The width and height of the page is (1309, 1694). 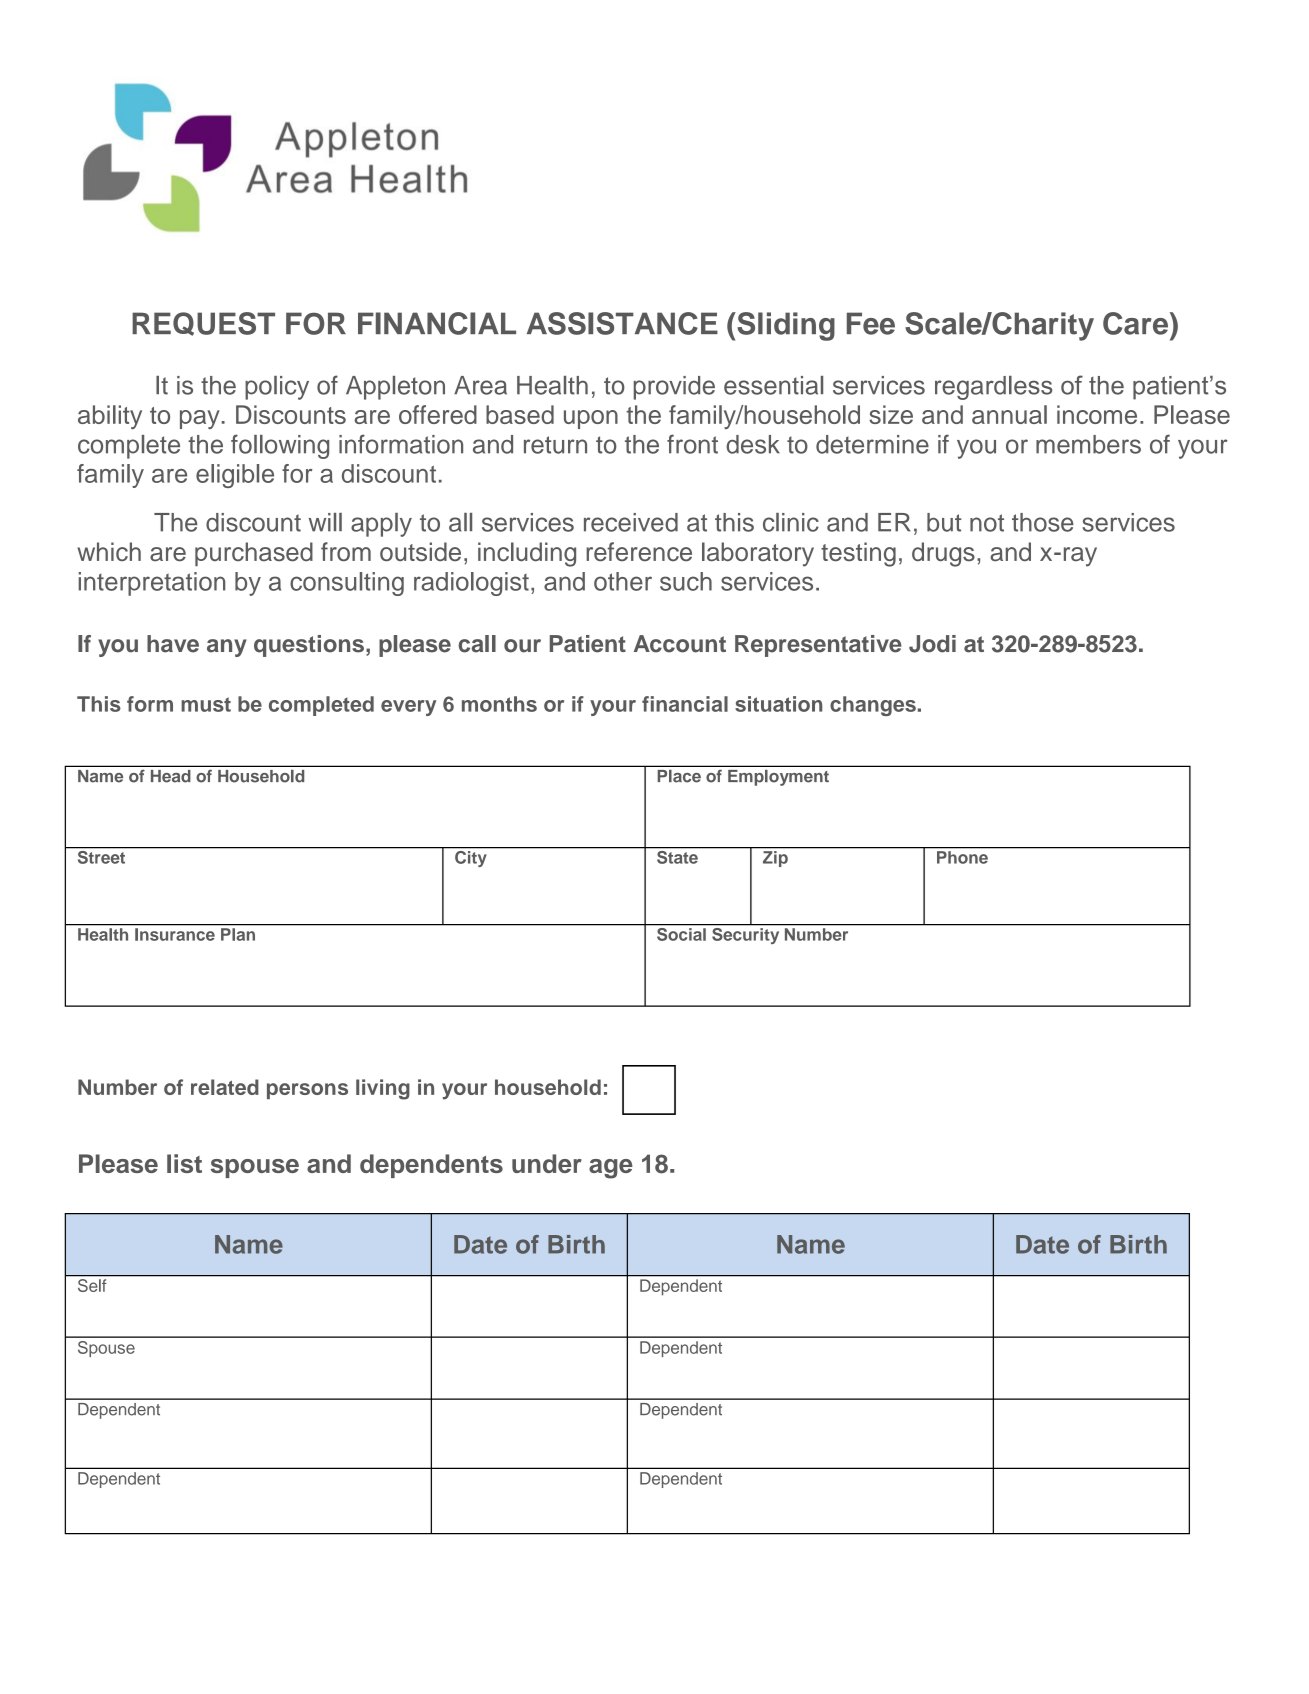 I want to click on Place, so click(x=679, y=776).
